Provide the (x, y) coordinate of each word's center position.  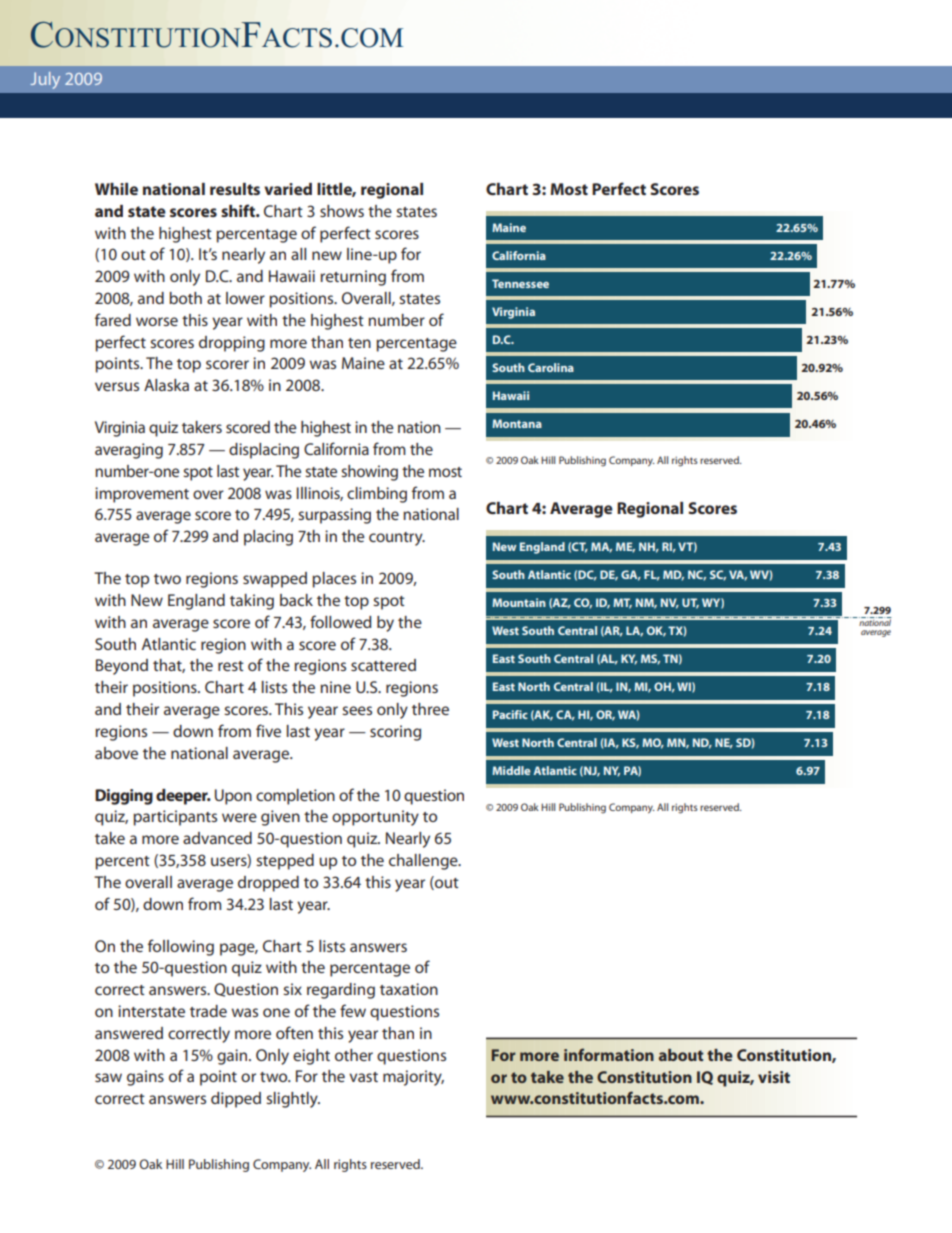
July (45, 80)
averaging (129, 451)
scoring (395, 733)
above (116, 753)
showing (369, 473)
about (681, 1055)
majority (413, 1078)
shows (342, 211)
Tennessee (520, 283)
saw (108, 1077)
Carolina (551, 367)
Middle (511, 770)
